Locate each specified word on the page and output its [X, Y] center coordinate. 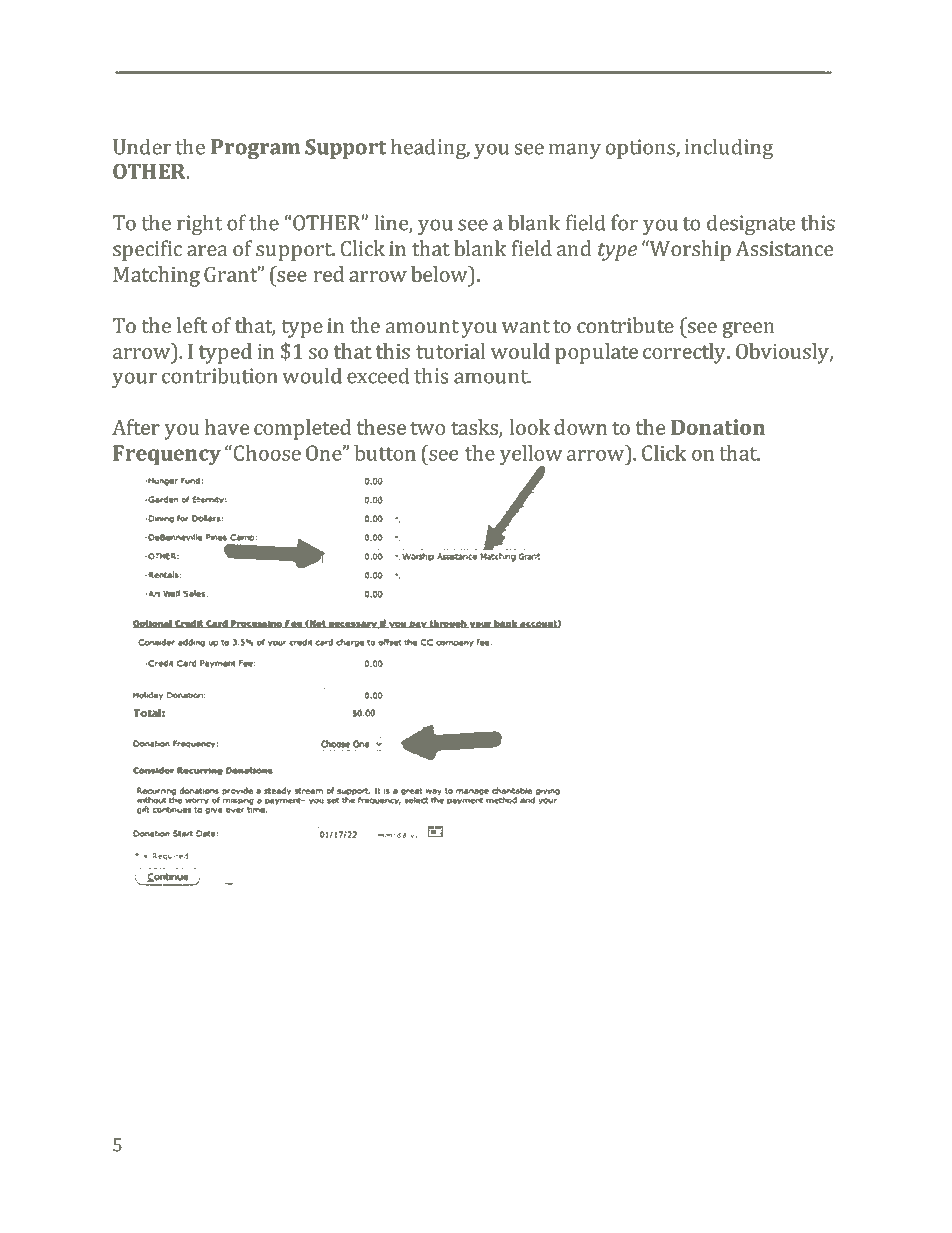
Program [255, 149]
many [575, 151]
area [207, 250]
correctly [685, 353]
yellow [531, 456]
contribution [220, 375]
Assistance [784, 248]
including [729, 148]
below [440, 274]
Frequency [167, 455]
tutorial [450, 351]
